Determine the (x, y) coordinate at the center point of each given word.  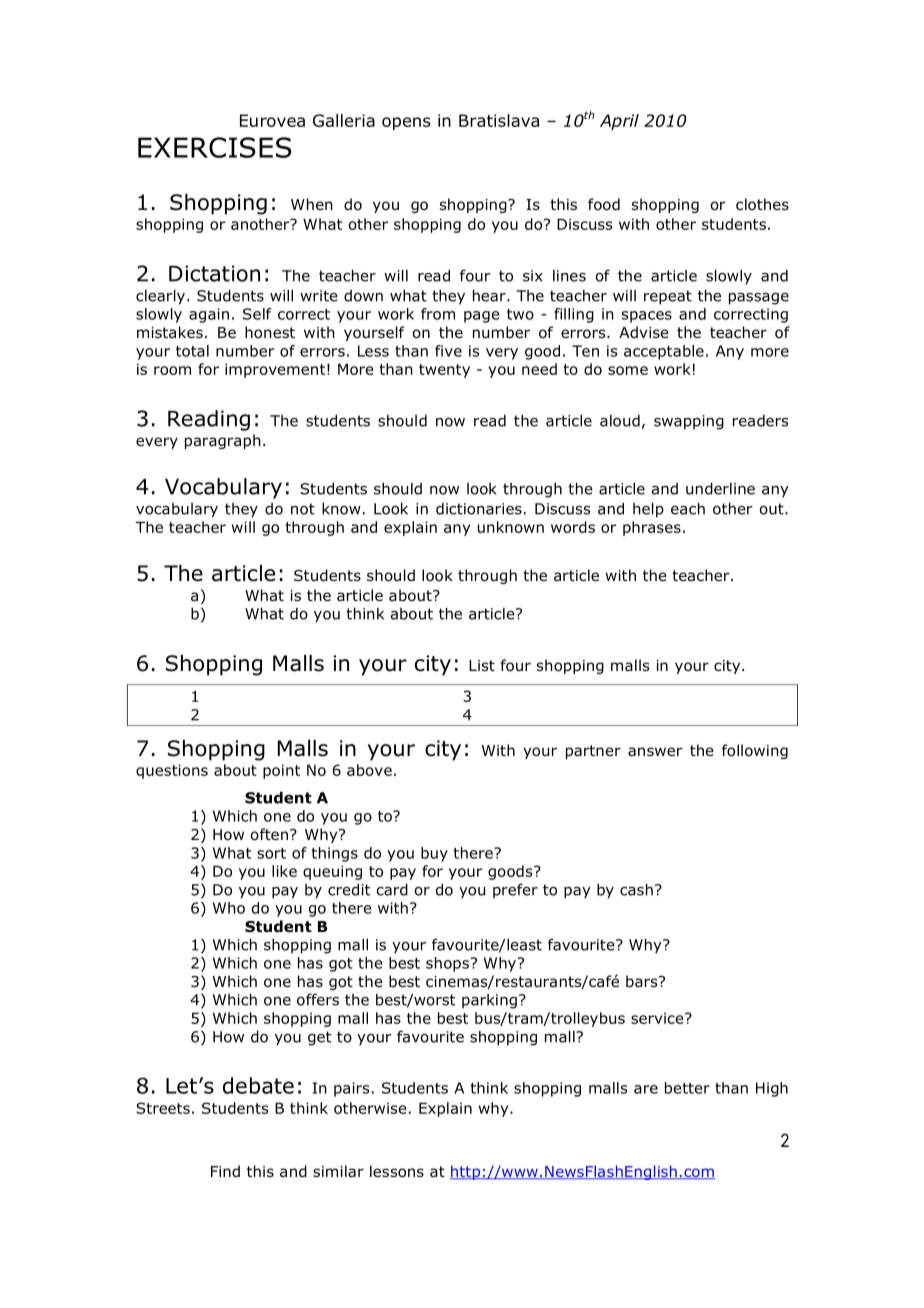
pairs (351, 1089)
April (619, 122)
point (281, 771)
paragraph (223, 441)
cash (636, 890)
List (482, 665)
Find (225, 1171)
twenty (444, 371)
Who (229, 908)
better (687, 1088)
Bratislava (499, 120)
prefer (515, 891)
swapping (689, 422)
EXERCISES (215, 147)
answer (655, 752)
